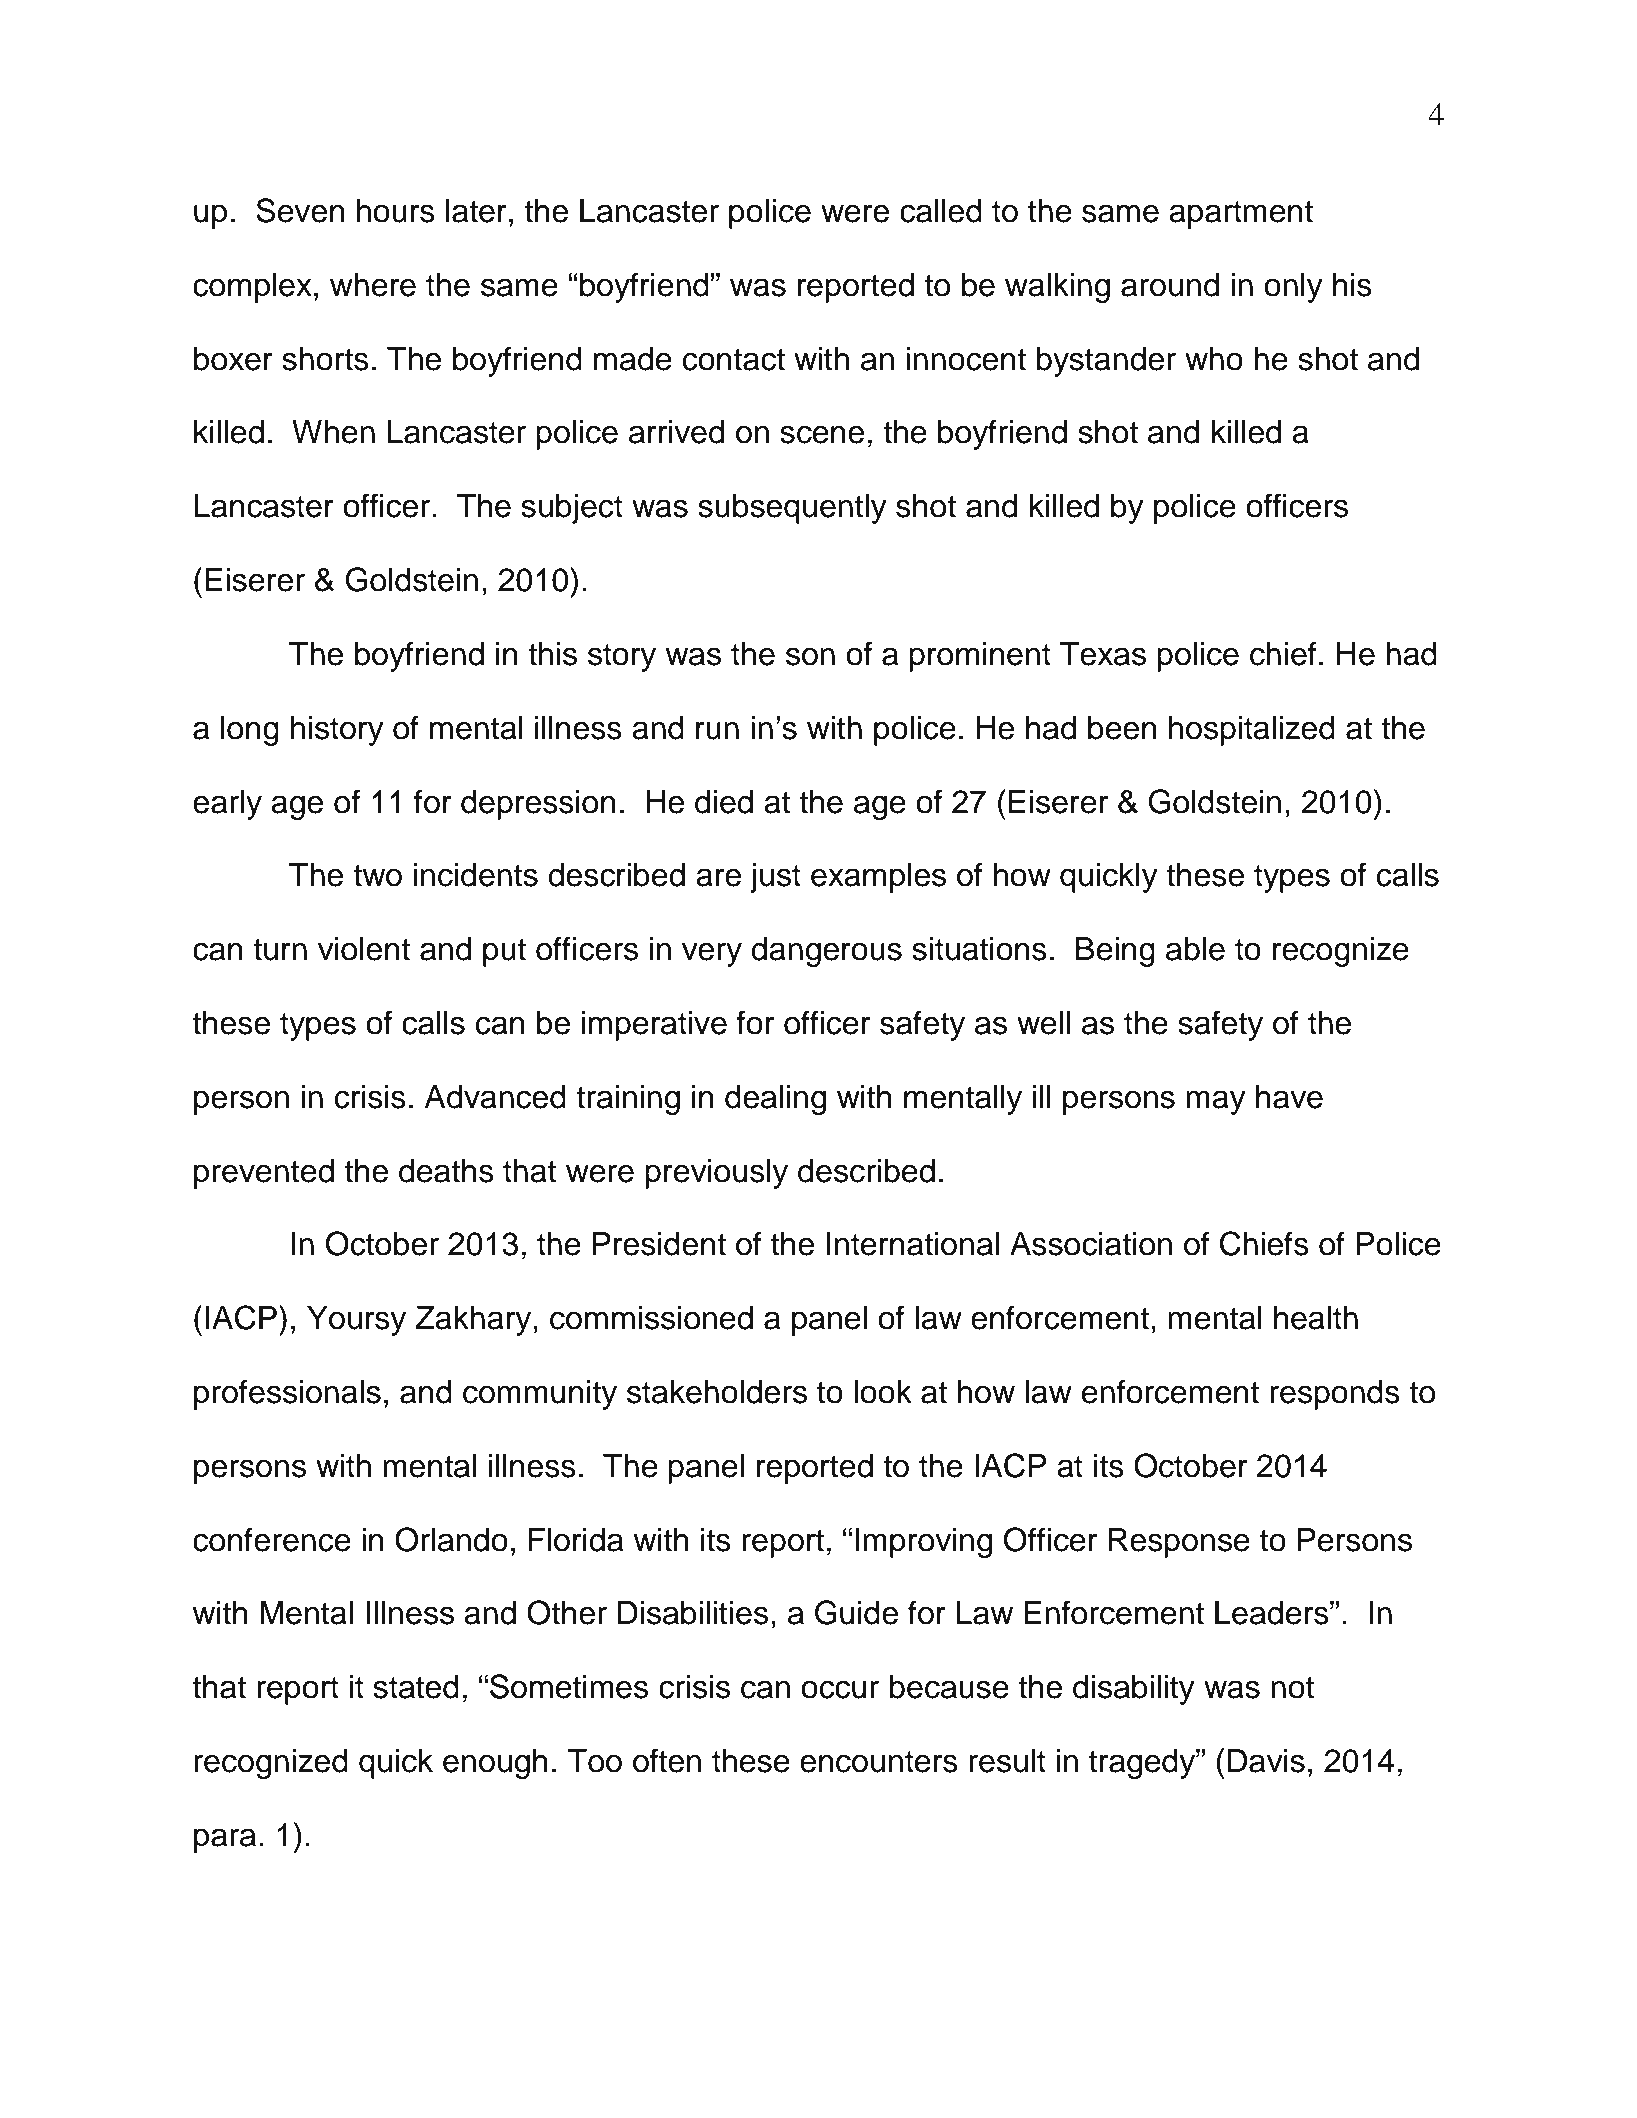  Describe the element at coordinates (1170, 285) in the page. I see `around` at that location.
